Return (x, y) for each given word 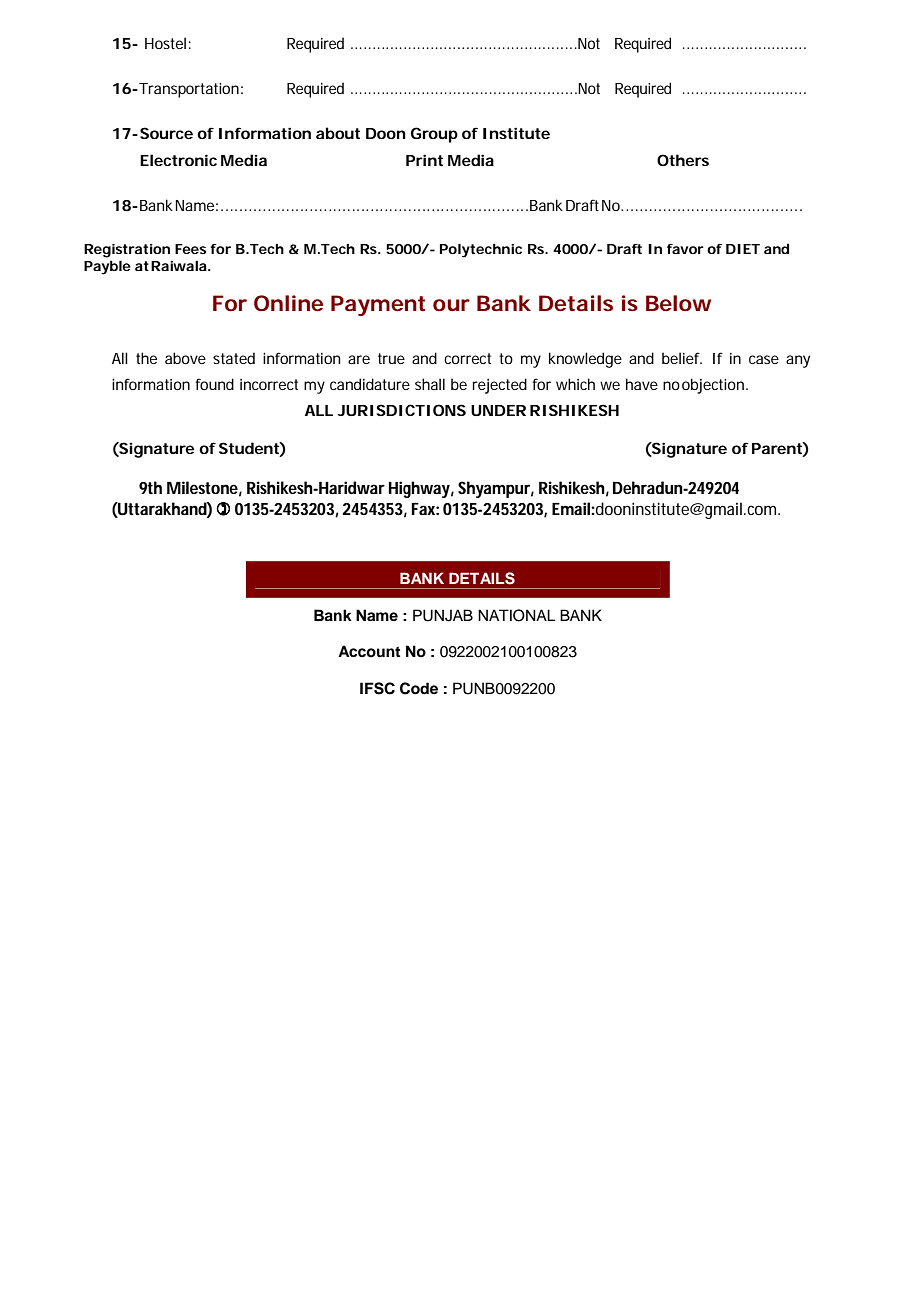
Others (683, 160)
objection (714, 386)
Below (678, 303)
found (214, 384)
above (185, 358)
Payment (378, 305)
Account (369, 651)
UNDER (498, 410)
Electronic (178, 160)
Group (434, 135)
